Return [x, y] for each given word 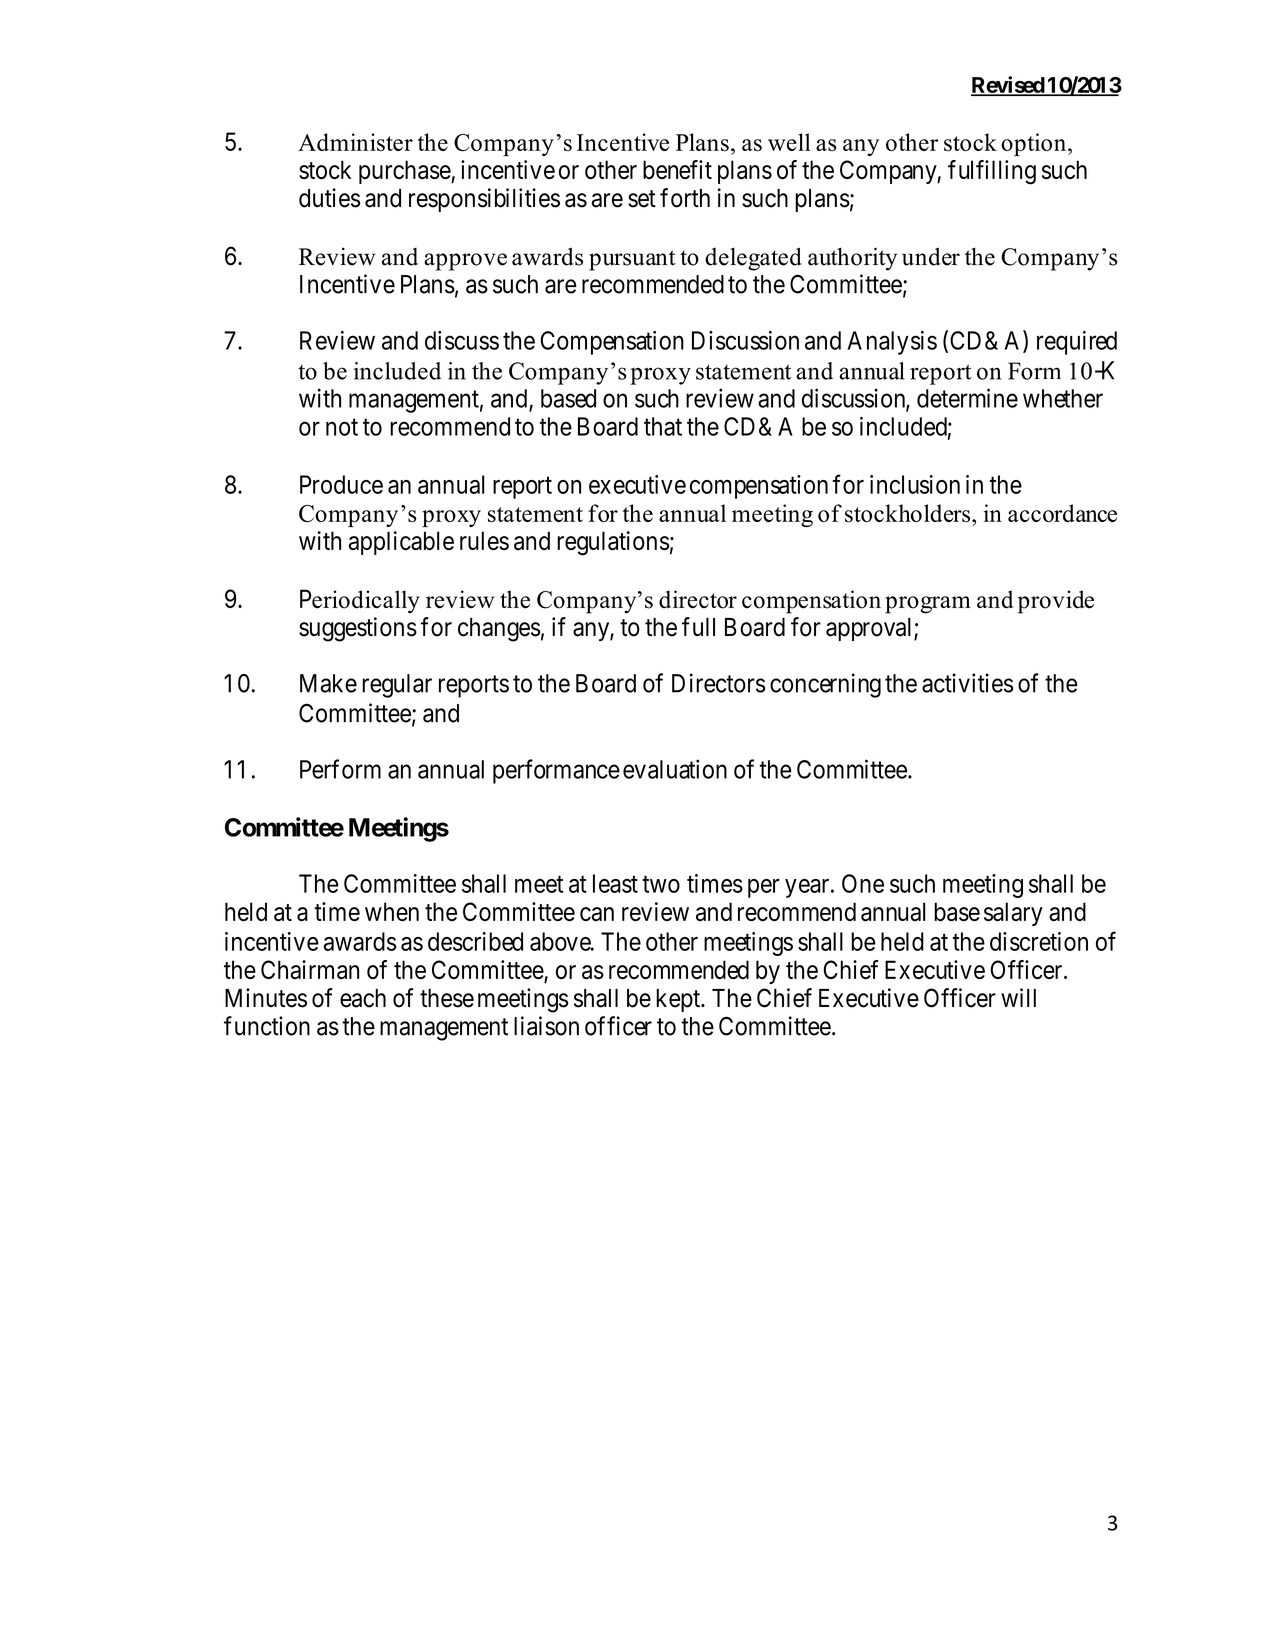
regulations [613, 543]
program [928, 605]
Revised [1008, 86]
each [363, 998]
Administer [355, 142]
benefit [677, 169]
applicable [401, 543]
